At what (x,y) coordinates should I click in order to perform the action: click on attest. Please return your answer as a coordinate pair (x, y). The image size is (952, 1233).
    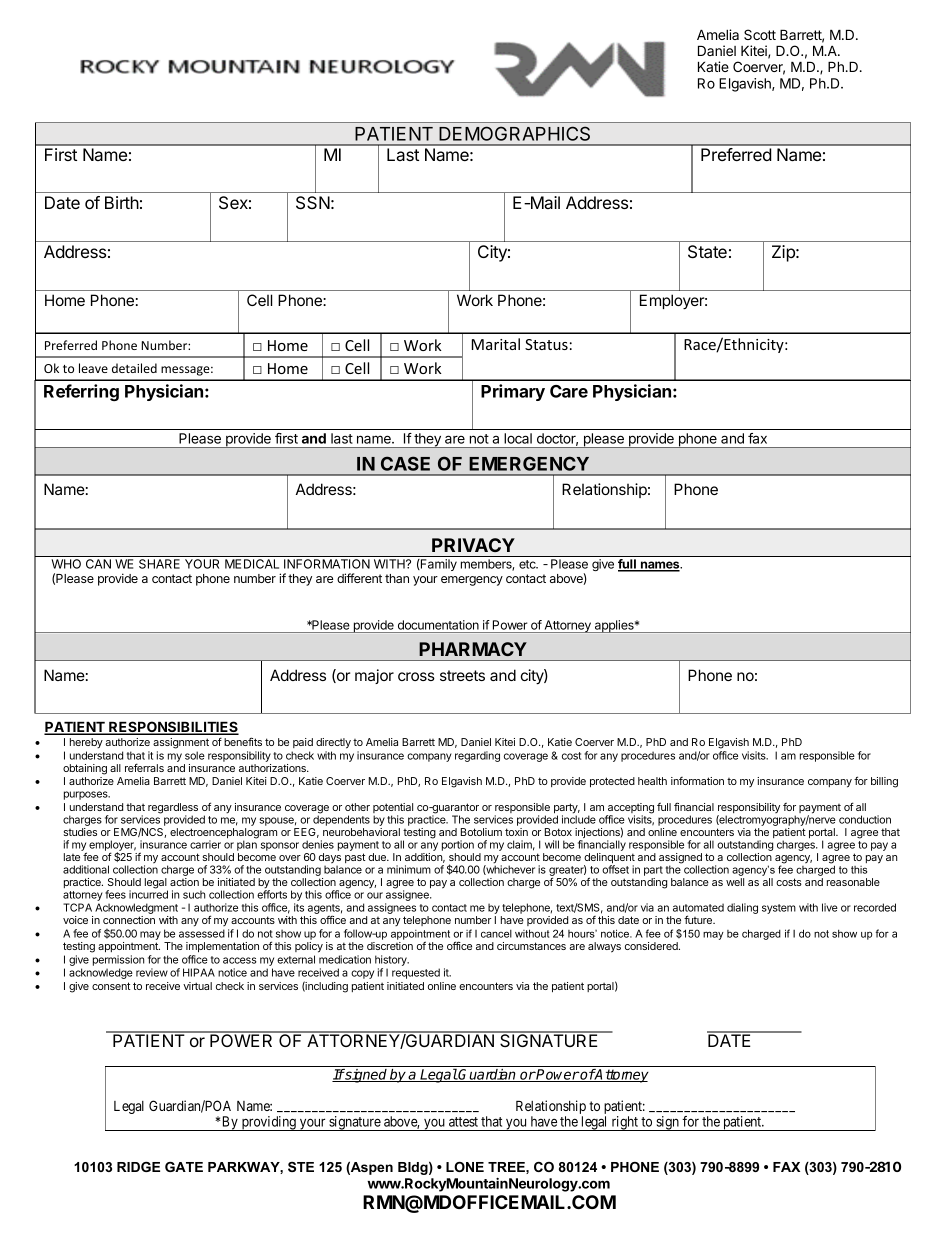
    Looking at the image, I should click on (463, 1122).
